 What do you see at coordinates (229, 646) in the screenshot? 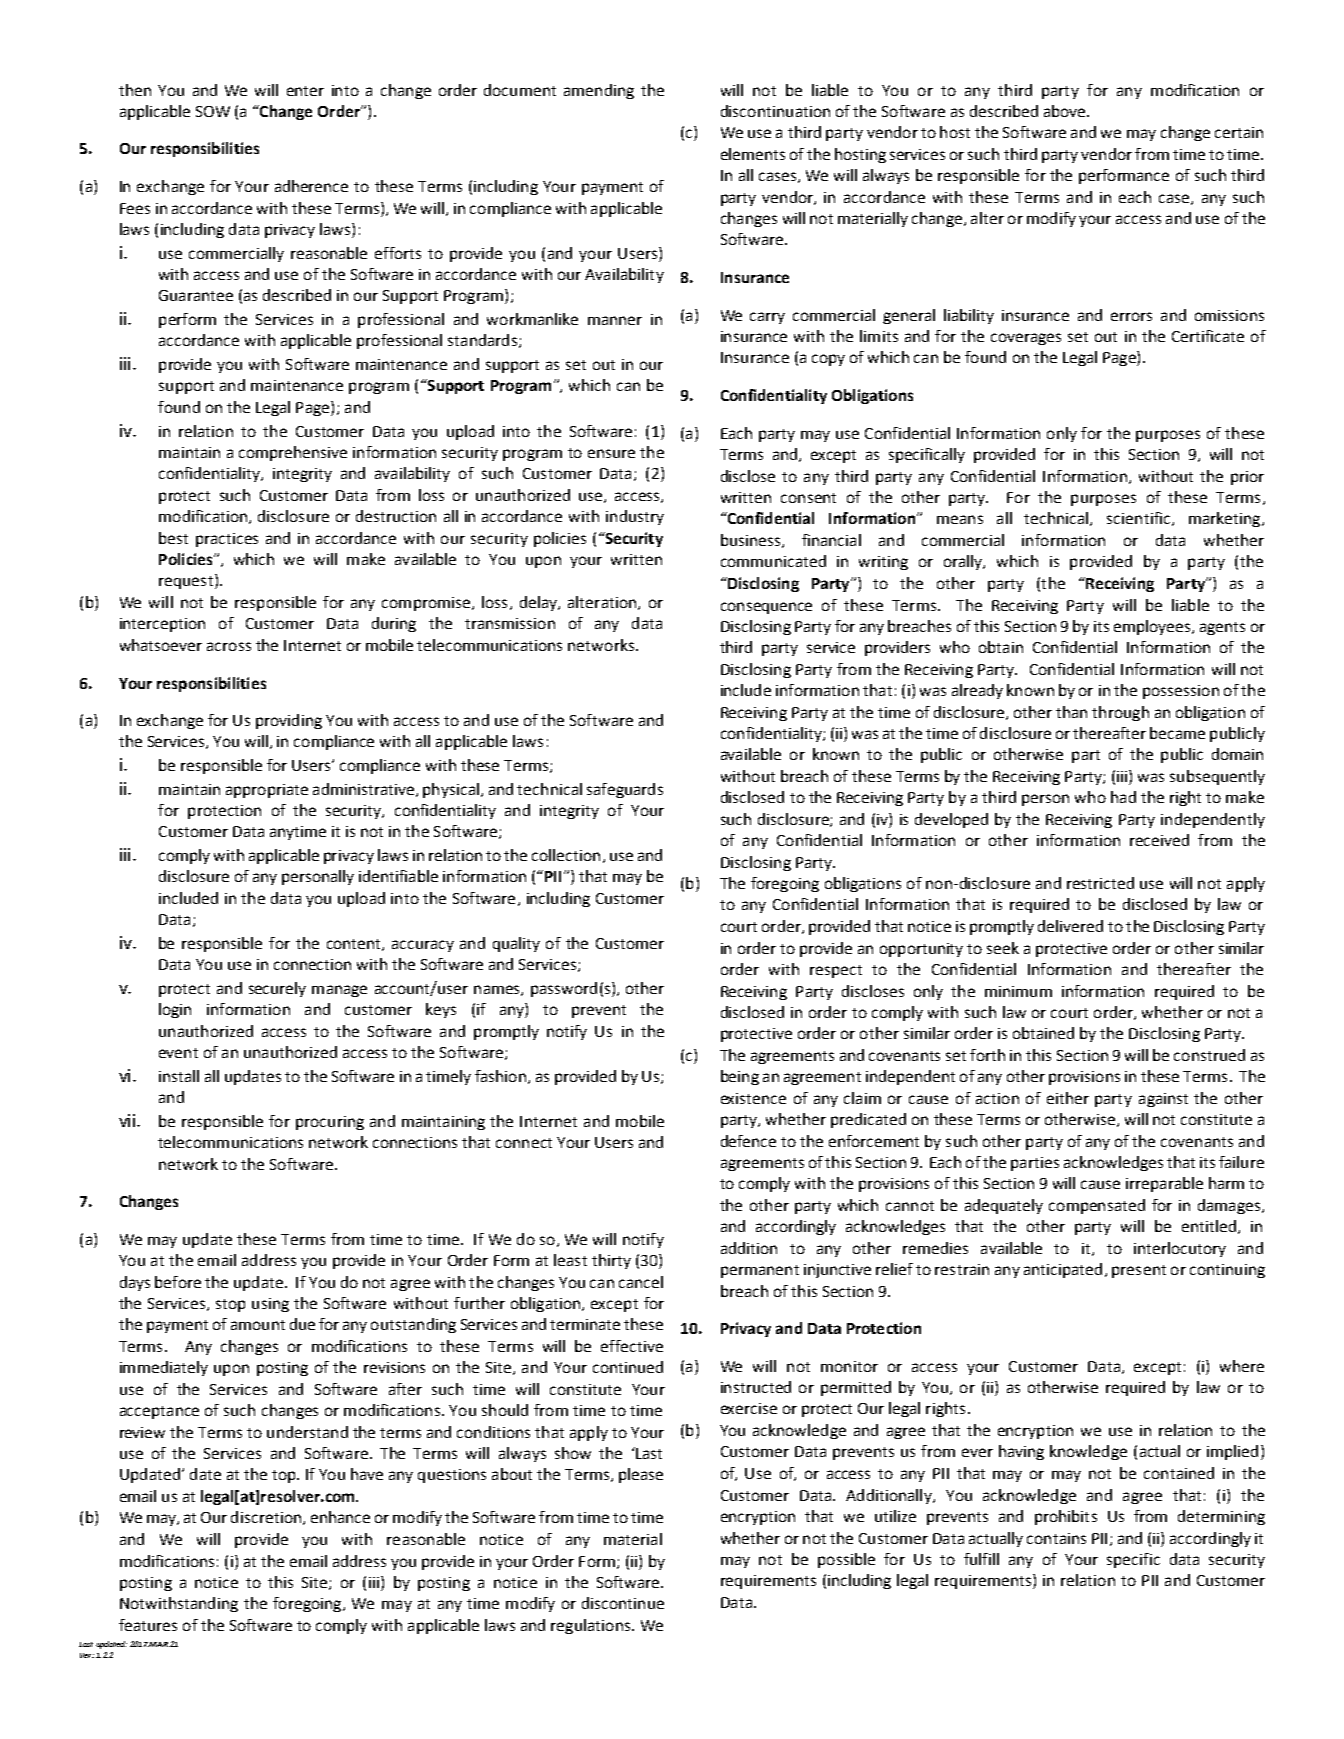
I see `across` at bounding box center [229, 646].
